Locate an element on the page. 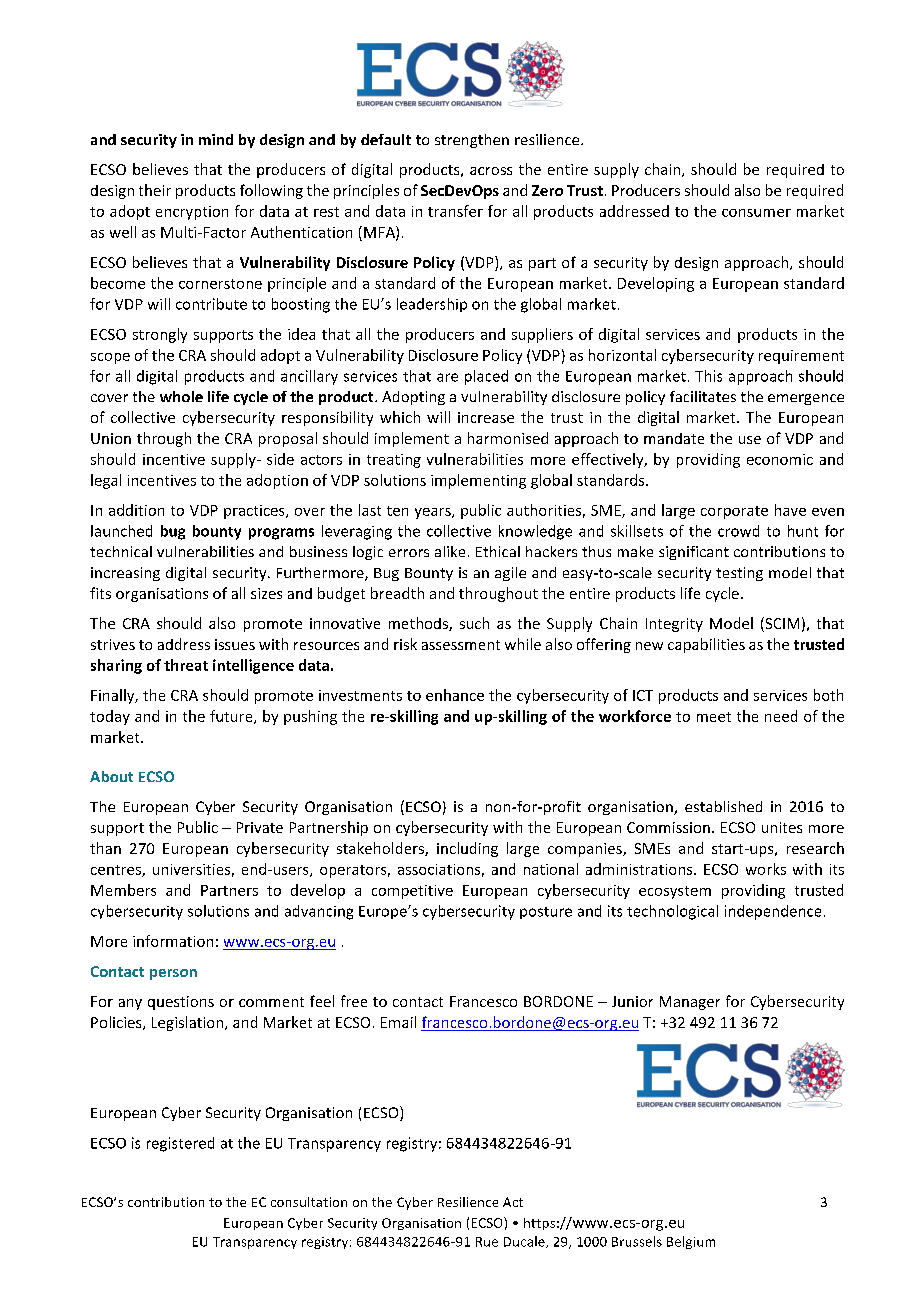  enhance is located at coordinates (455, 695).
